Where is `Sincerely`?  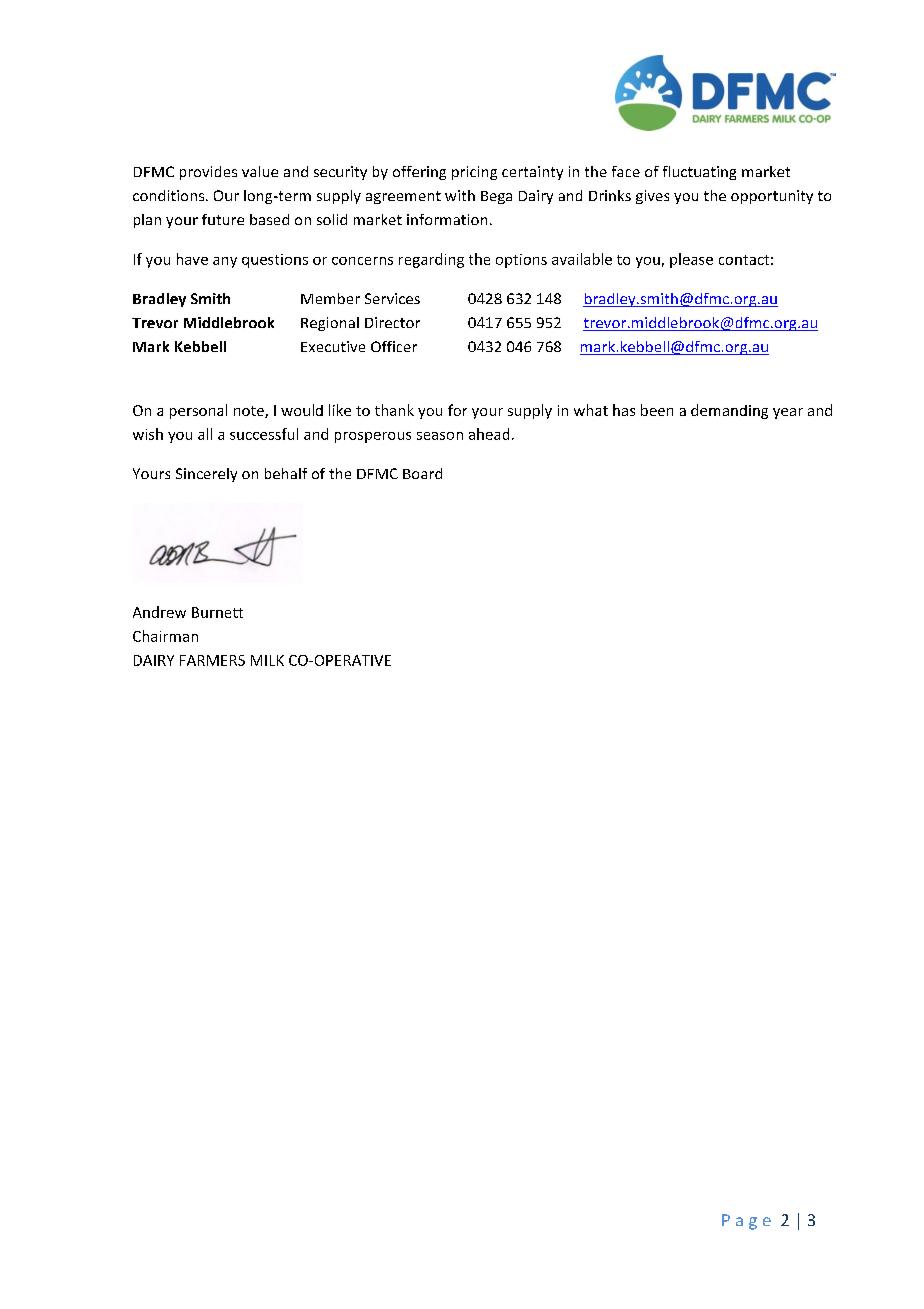 Sincerely is located at coordinates (206, 475).
